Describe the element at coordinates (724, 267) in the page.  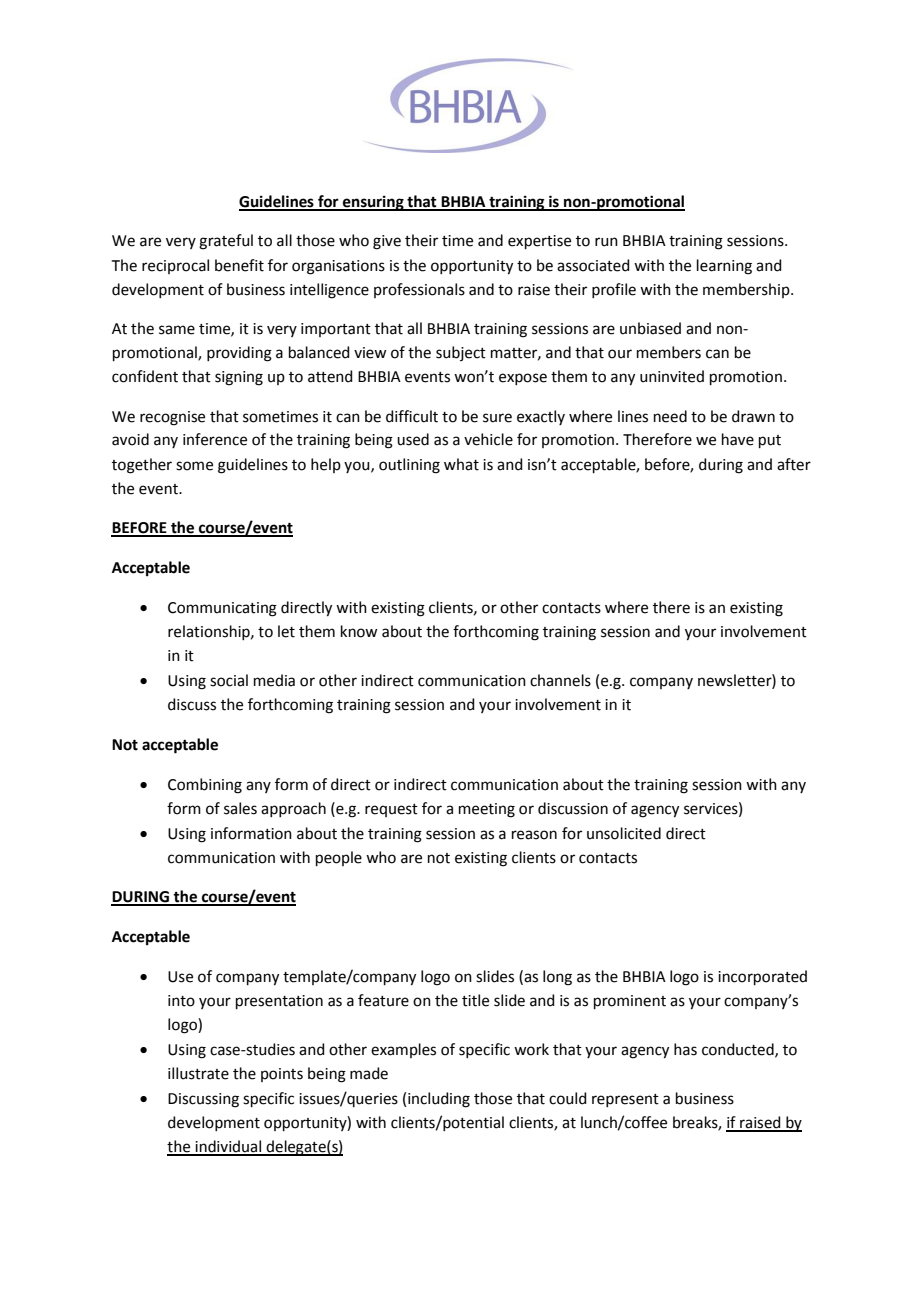
I see `learning` at that location.
